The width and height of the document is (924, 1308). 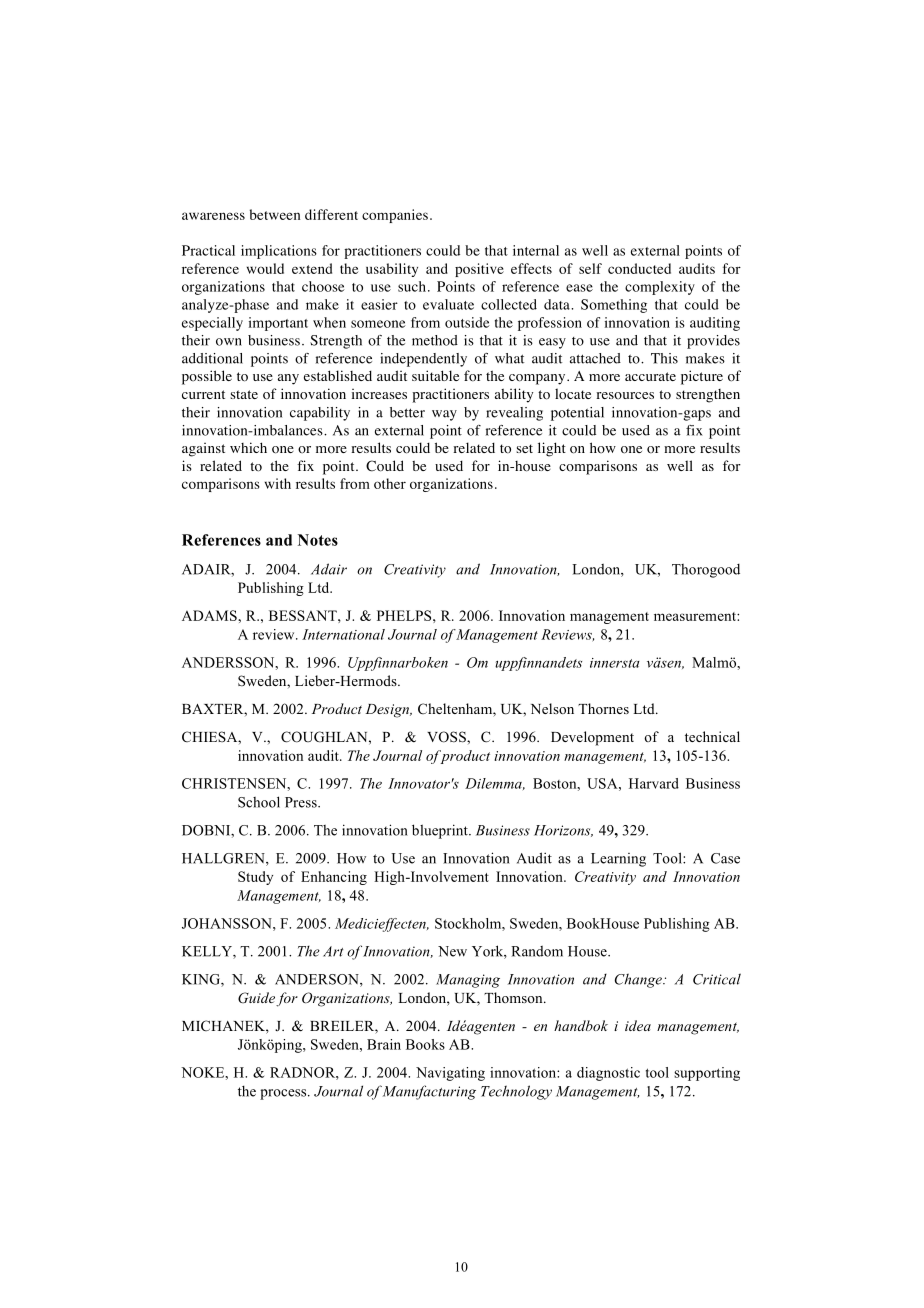 I want to click on other, so click(x=390, y=483).
